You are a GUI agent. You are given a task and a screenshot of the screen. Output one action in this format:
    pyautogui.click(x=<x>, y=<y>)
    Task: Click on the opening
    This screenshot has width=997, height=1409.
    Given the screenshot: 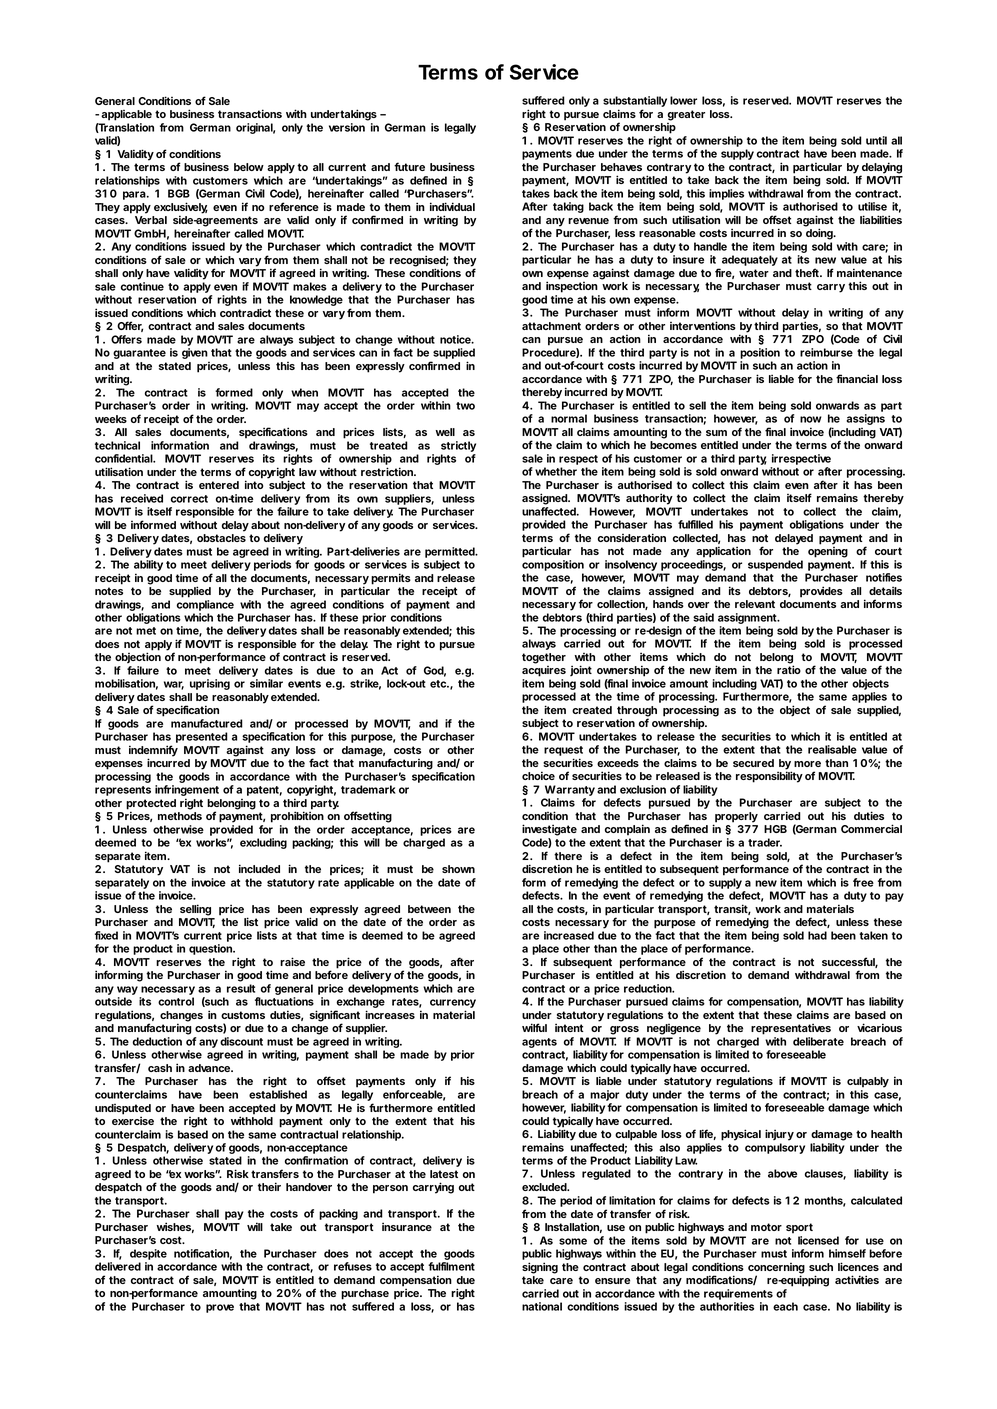 What is the action you would take?
    pyautogui.click(x=828, y=552)
